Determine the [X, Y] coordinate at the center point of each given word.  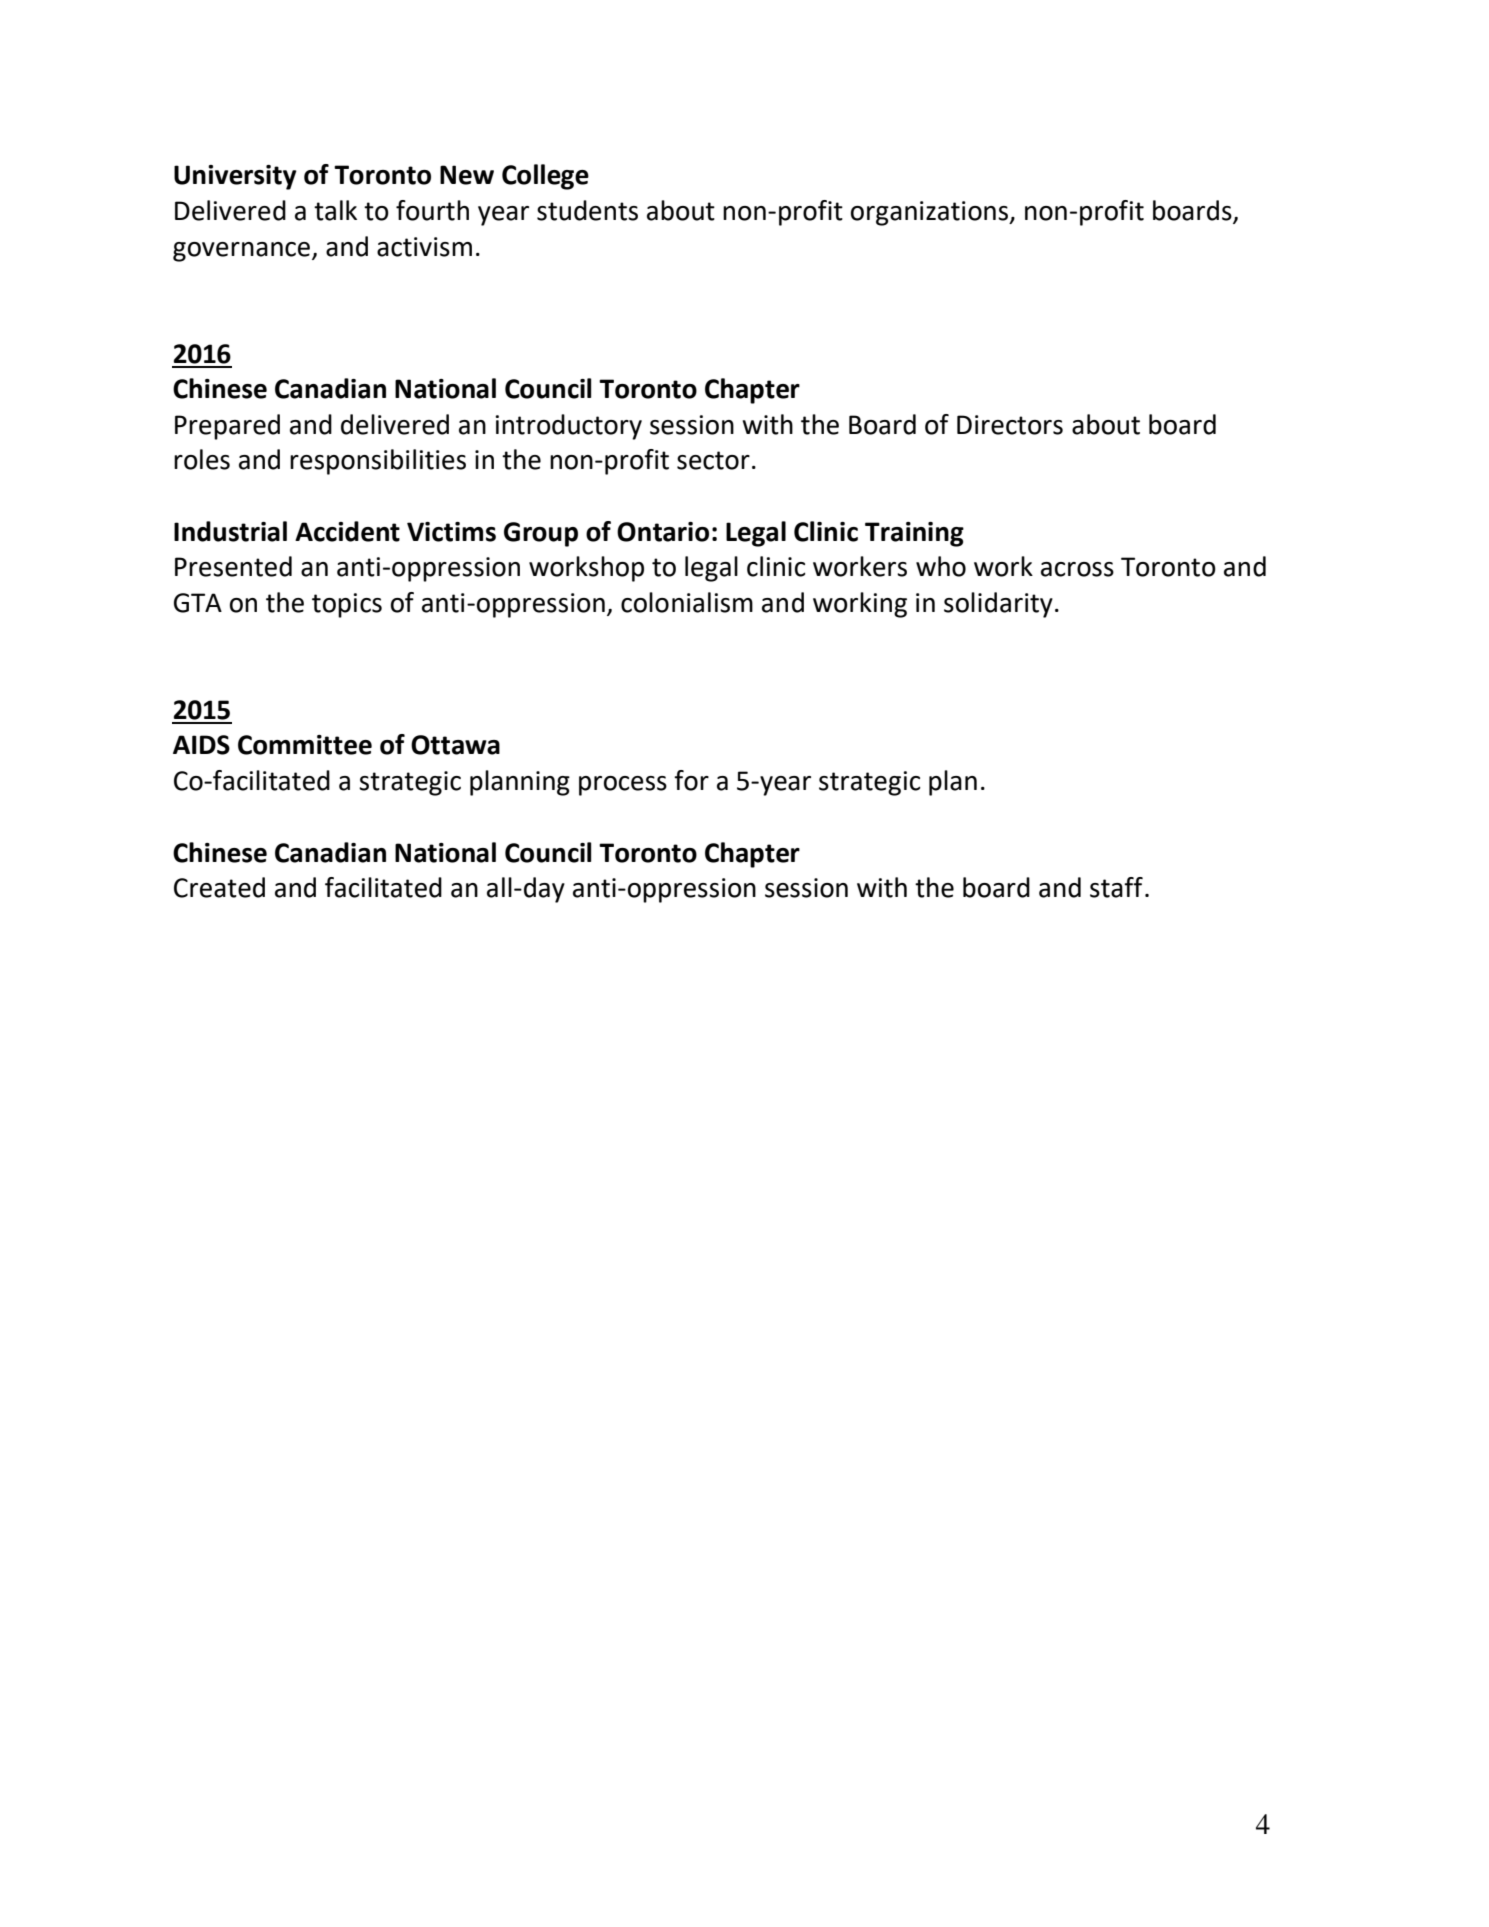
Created [219, 887]
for [691, 780]
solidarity [998, 605]
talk [335, 210]
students [587, 210]
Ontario [663, 532]
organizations [930, 213]
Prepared [227, 427]
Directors [1010, 425]
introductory [568, 427]
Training [914, 534]
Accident [347, 531]
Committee [305, 745]
